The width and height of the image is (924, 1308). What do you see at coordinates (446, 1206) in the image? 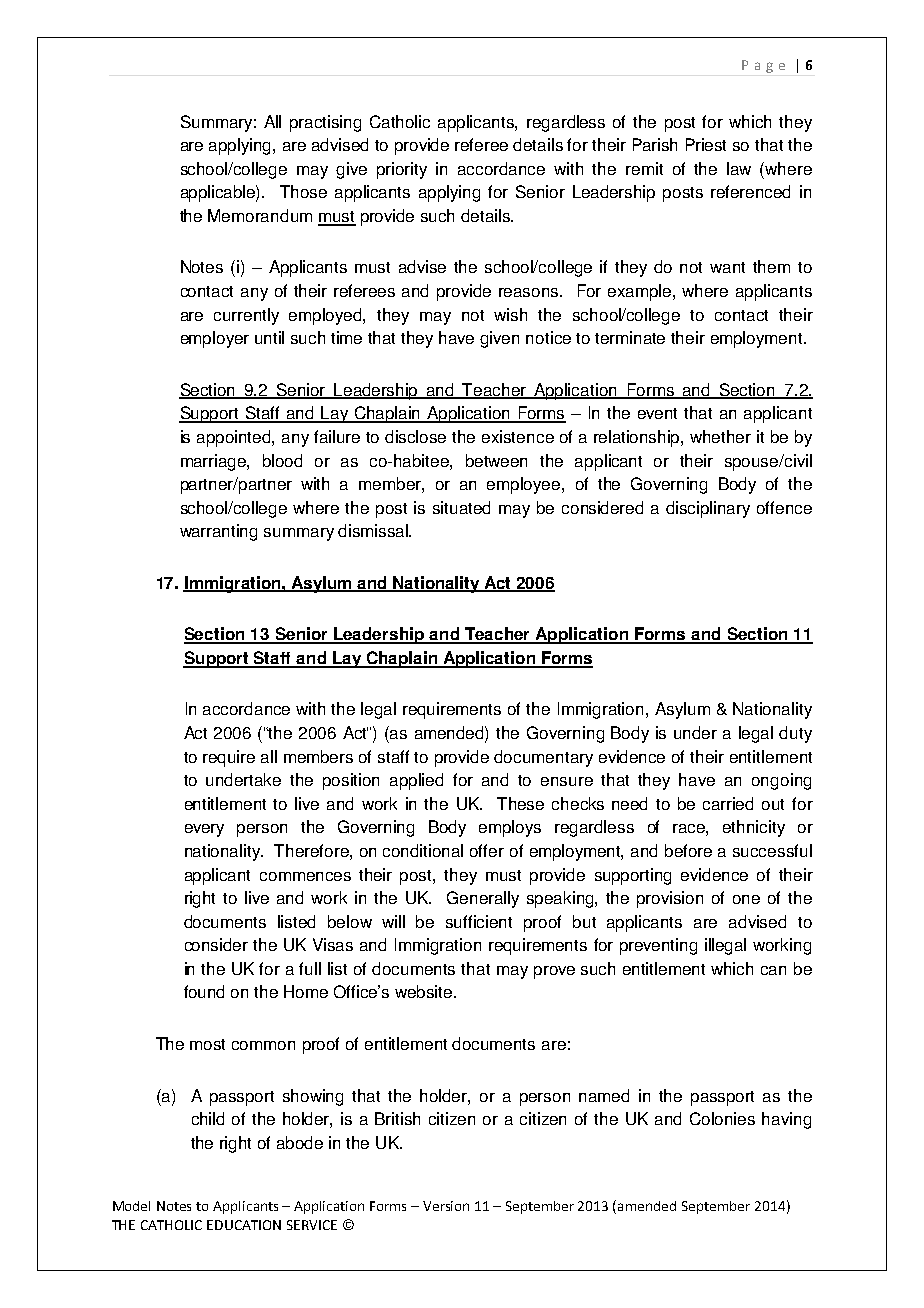
I see `Version` at bounding box center [446, 1206].
